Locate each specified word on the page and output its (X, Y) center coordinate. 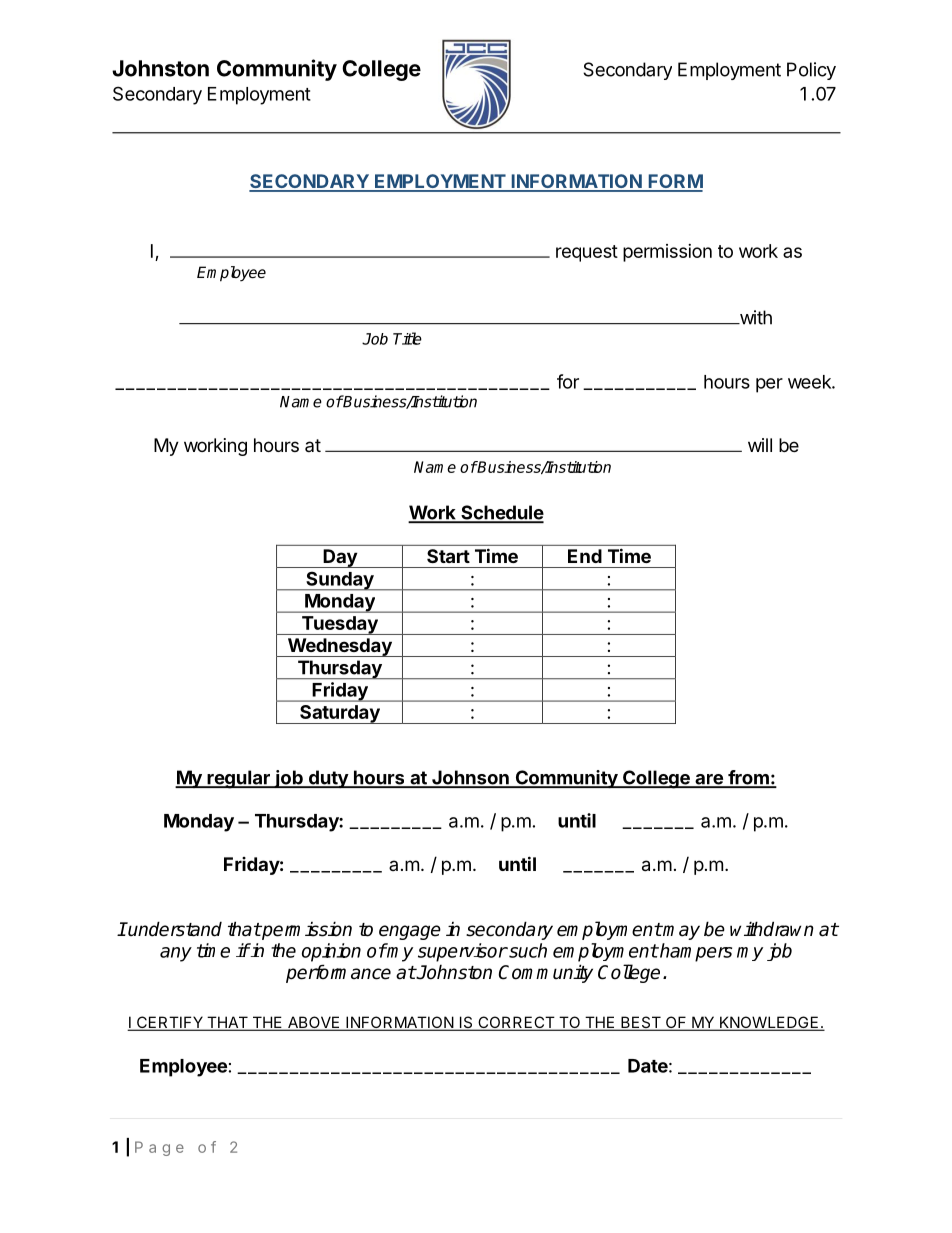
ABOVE (313, 1023)
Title (407, 338)
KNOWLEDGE (769, 1023)
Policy (811, 71)
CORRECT (516, 1023)
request (587, 253)
